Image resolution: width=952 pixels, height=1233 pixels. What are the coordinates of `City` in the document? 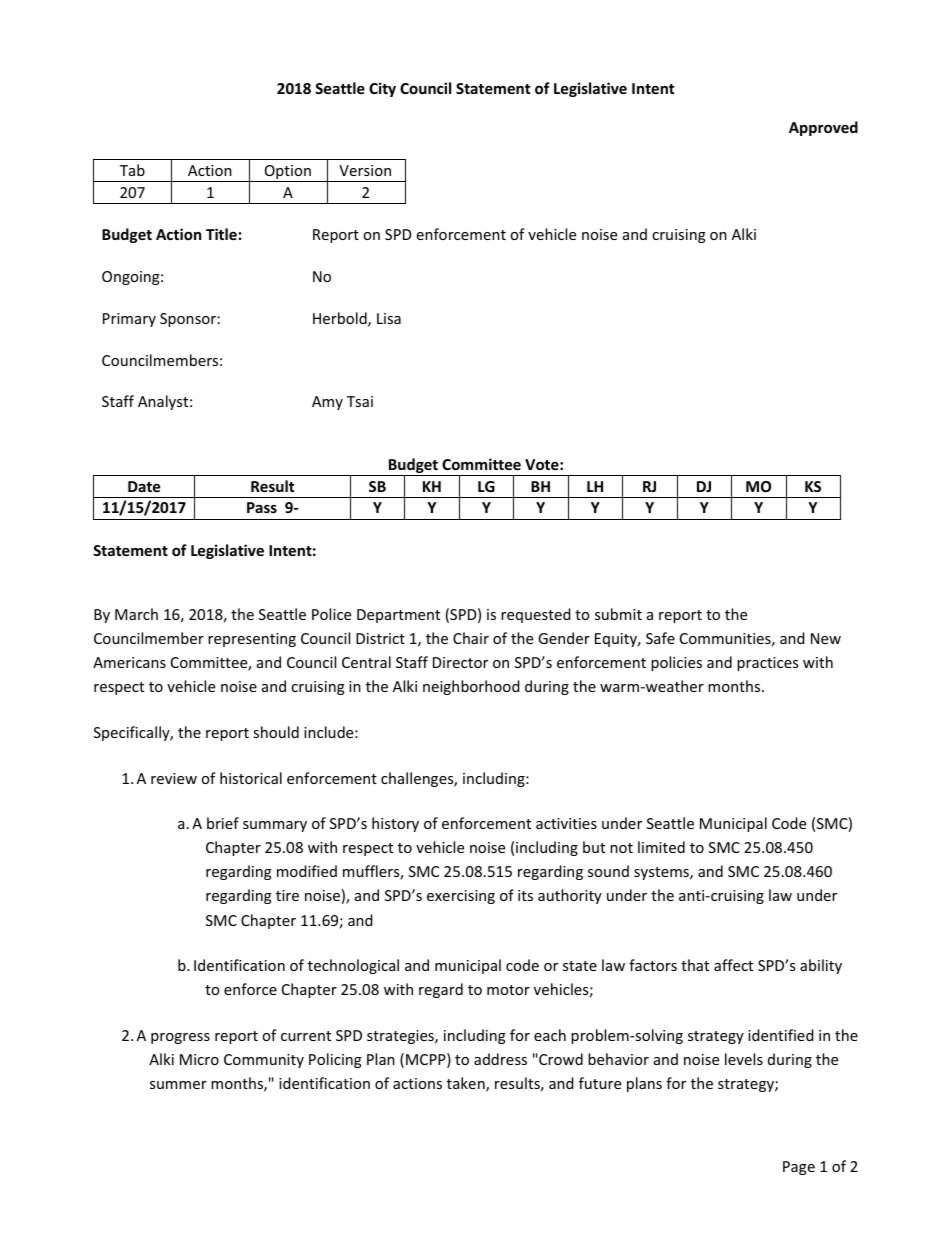 It's located at (382, 89).
